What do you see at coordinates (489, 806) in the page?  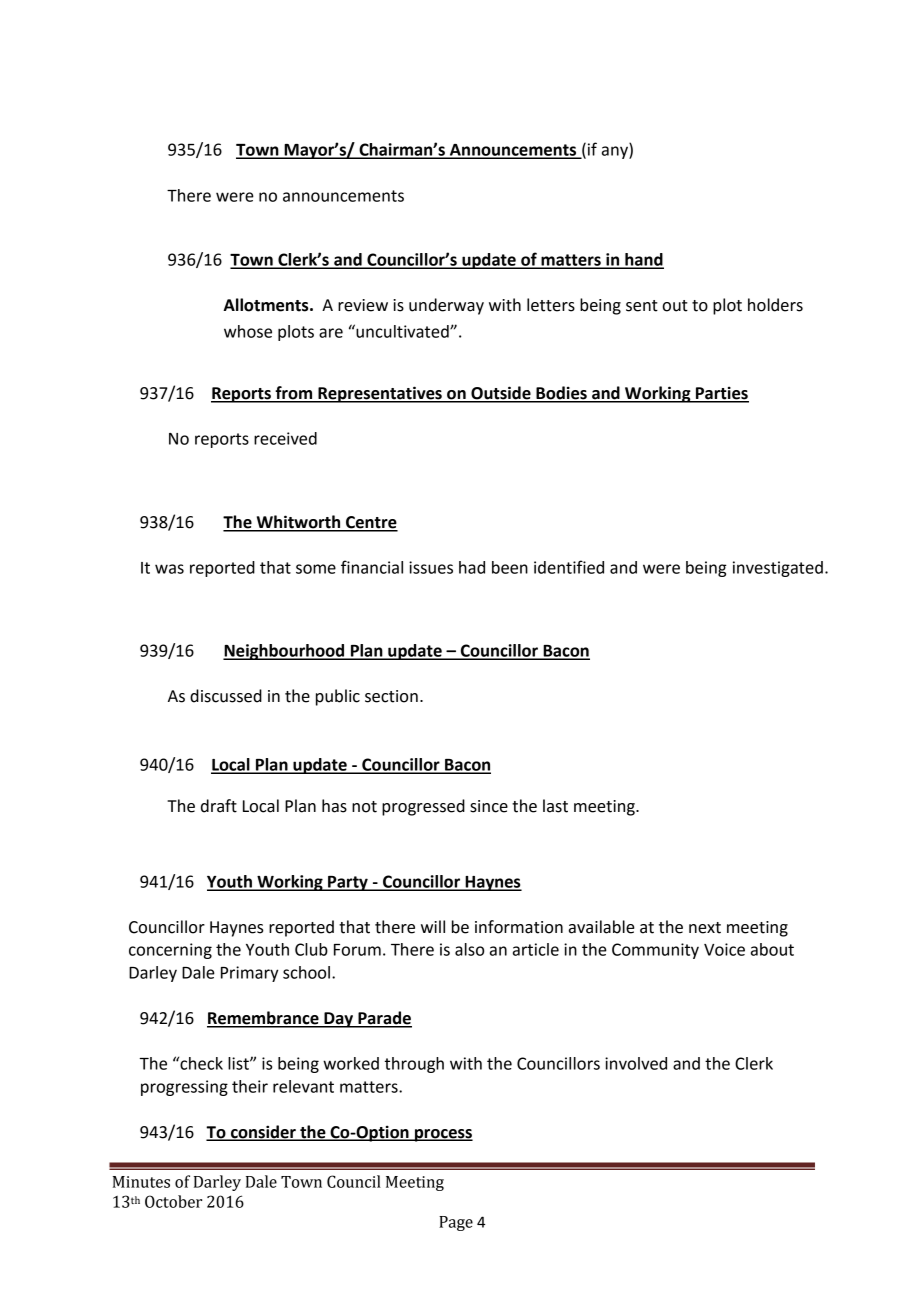 I see `since` at bounding box center [489, 806].
